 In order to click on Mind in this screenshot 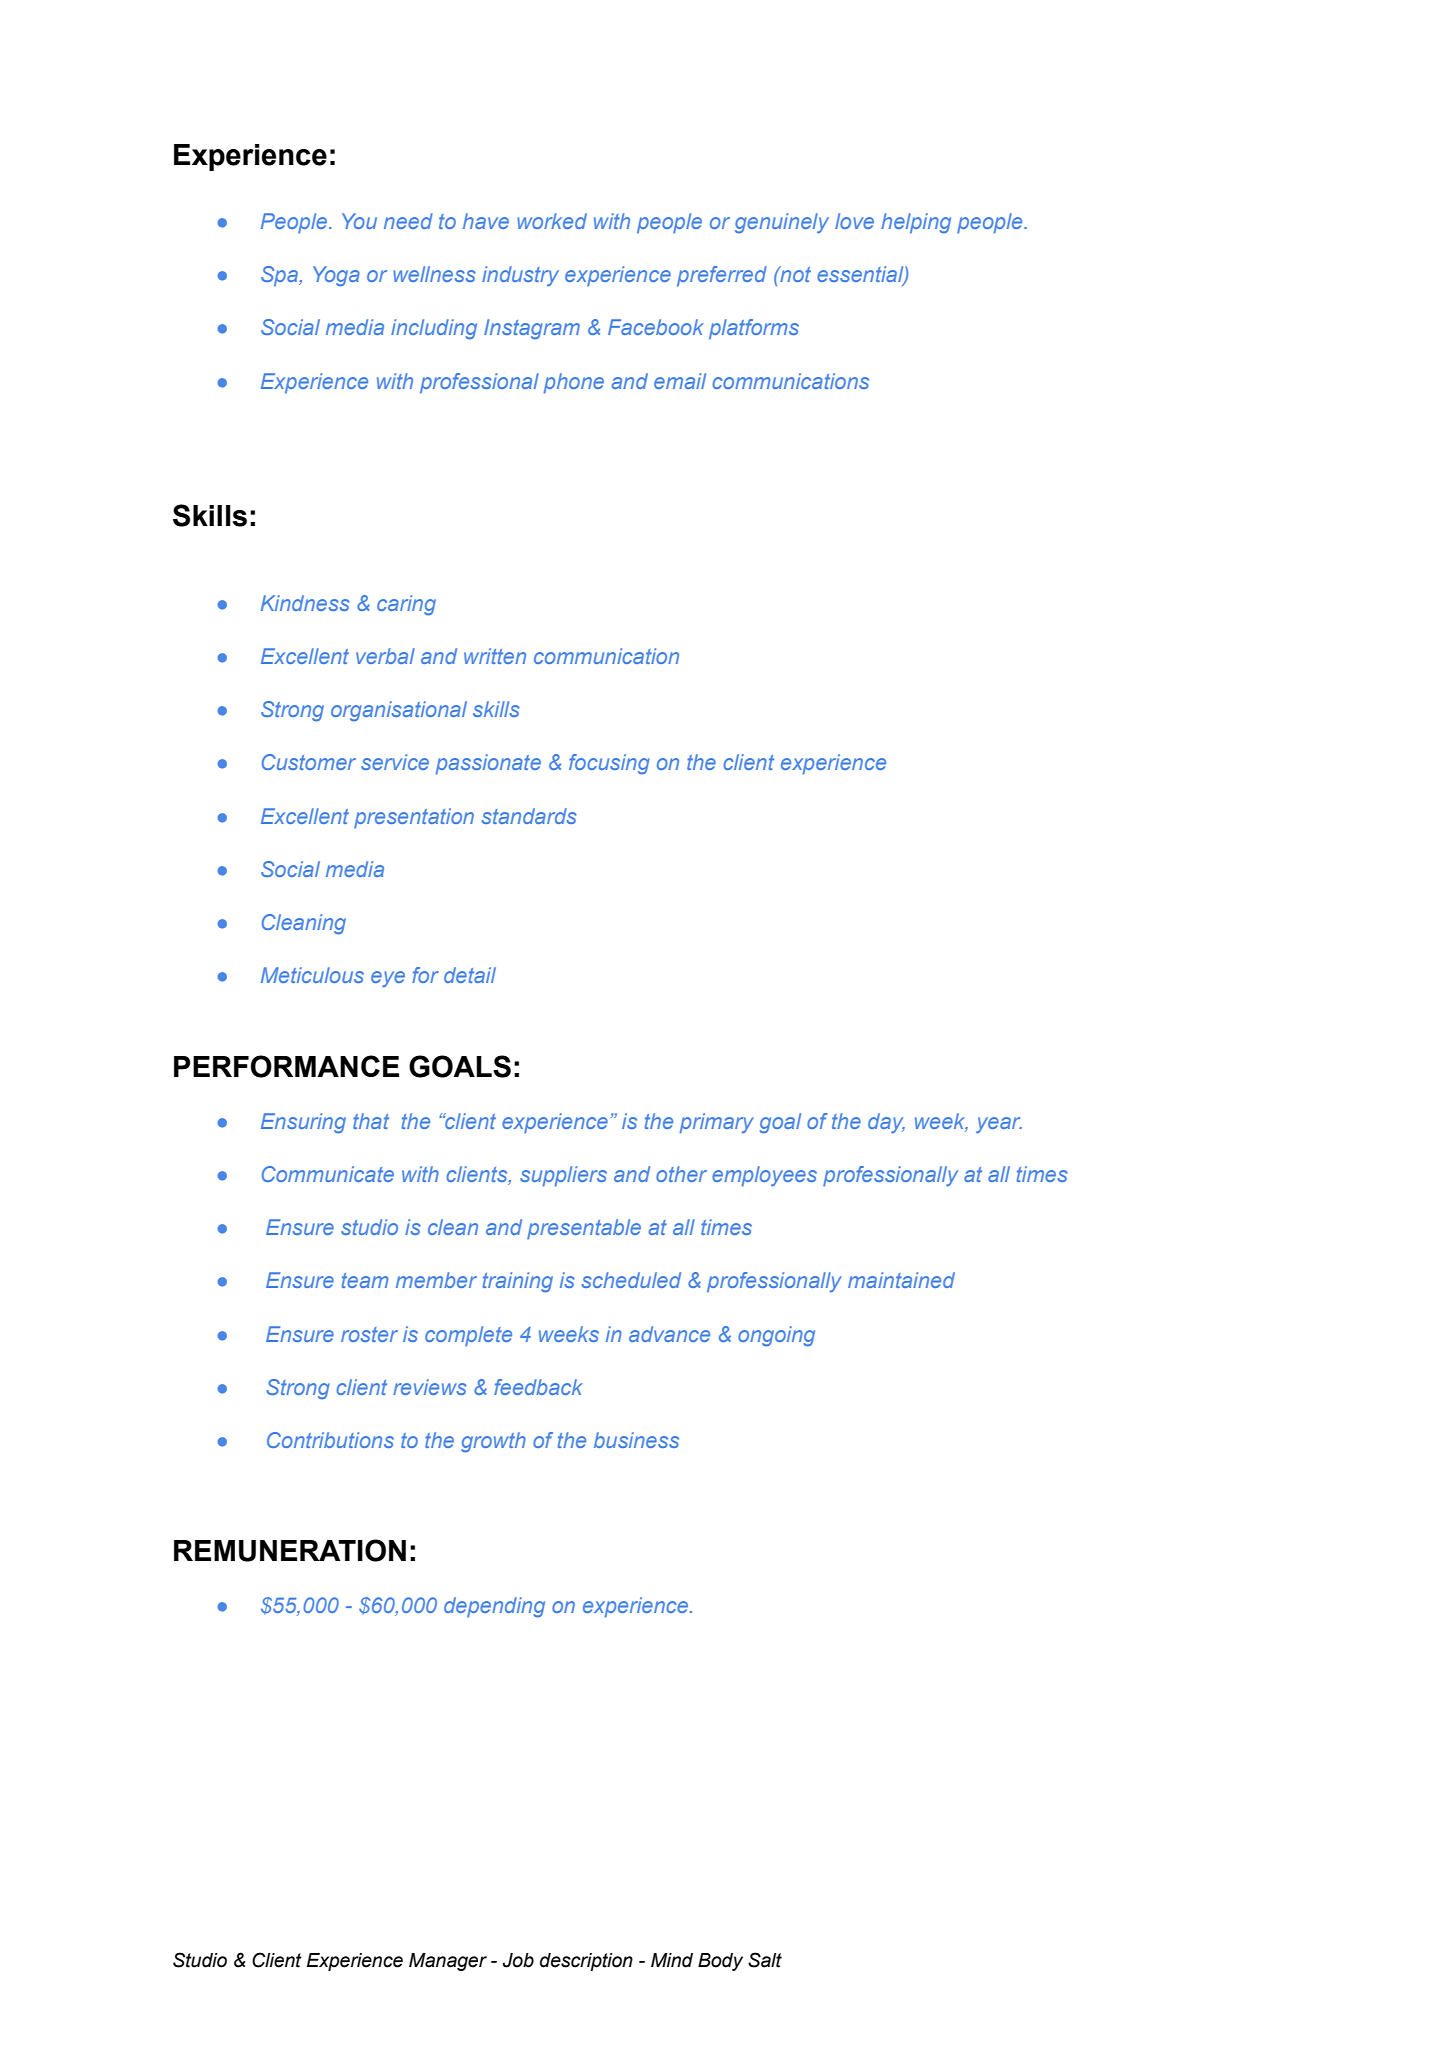, I will do `click(672, 1960)`.
